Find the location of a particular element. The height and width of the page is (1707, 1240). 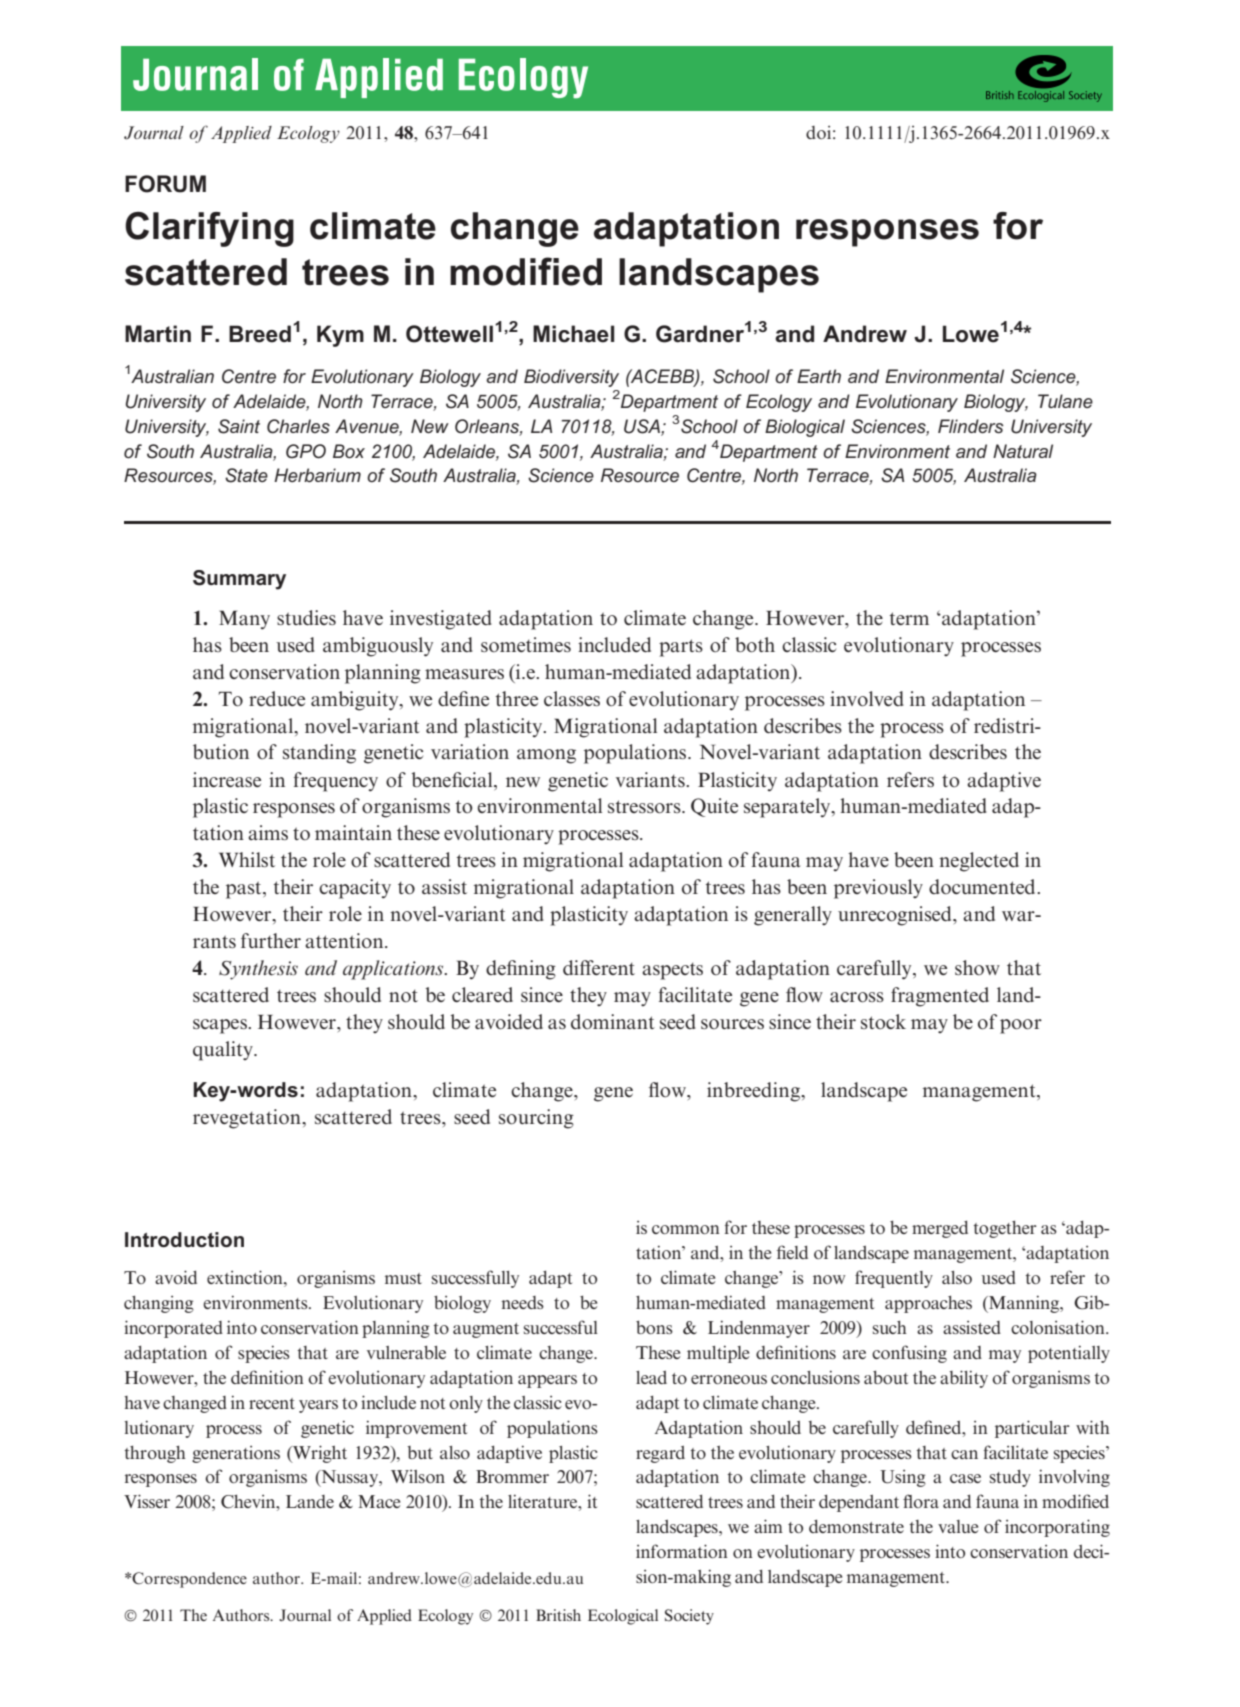

Clarifying is located at coordinates (209, 229).
